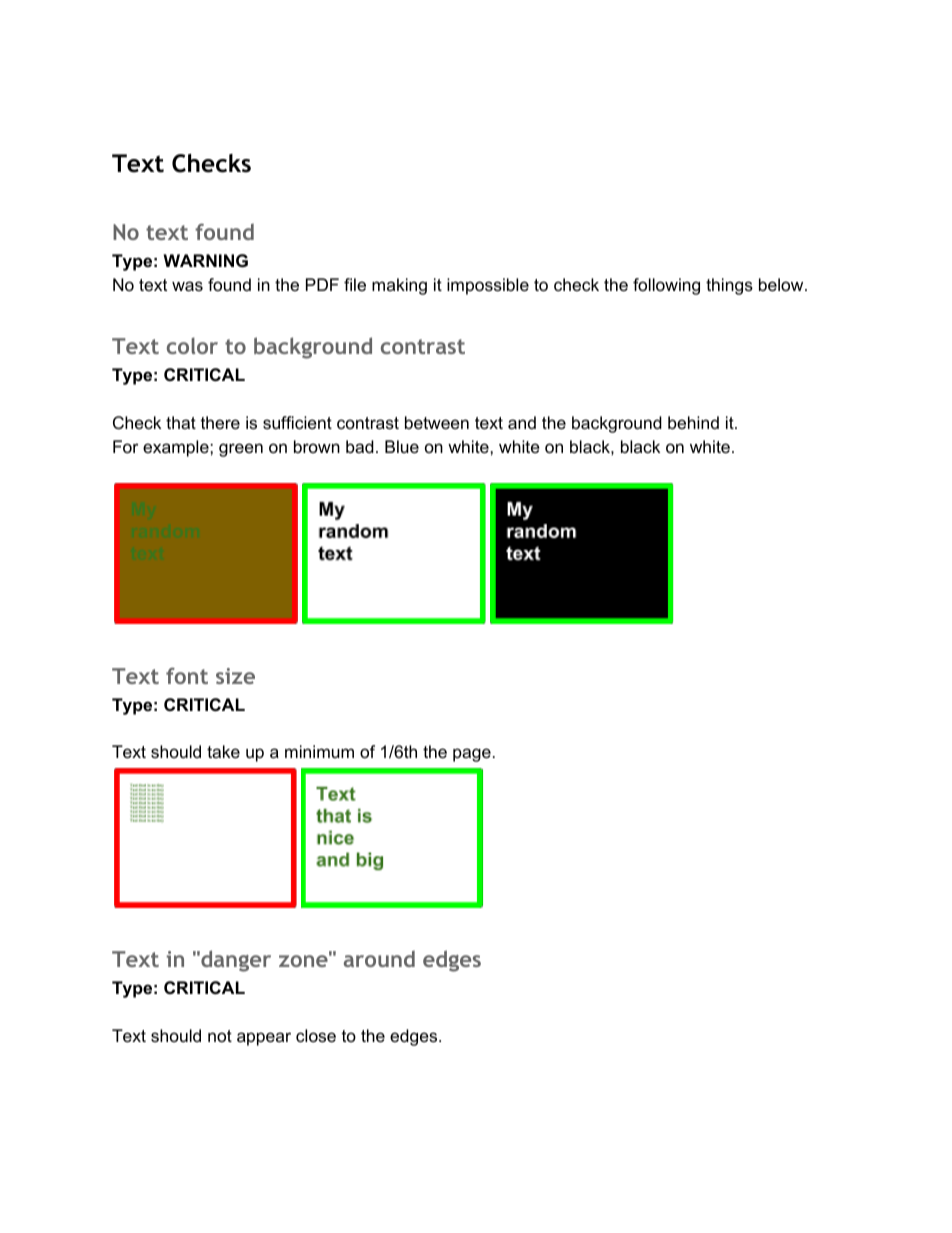 The height and width of the screenshot is (1233, 952). I want to click on was, so click(187, 286).
